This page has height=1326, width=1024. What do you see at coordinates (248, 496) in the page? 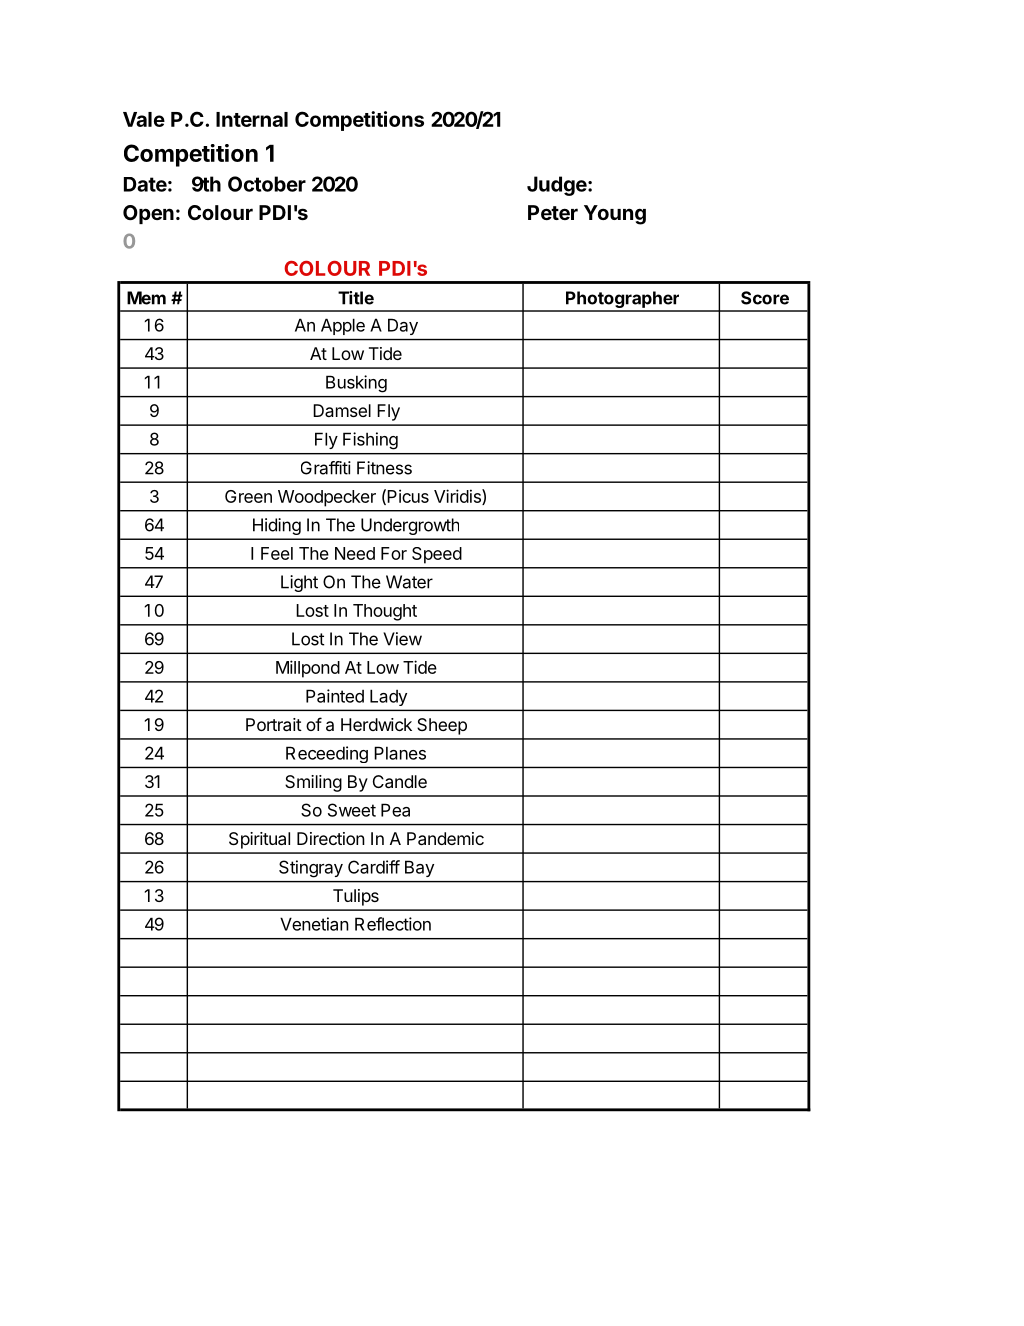
I see `Green` at bounding box center [248, 496].
